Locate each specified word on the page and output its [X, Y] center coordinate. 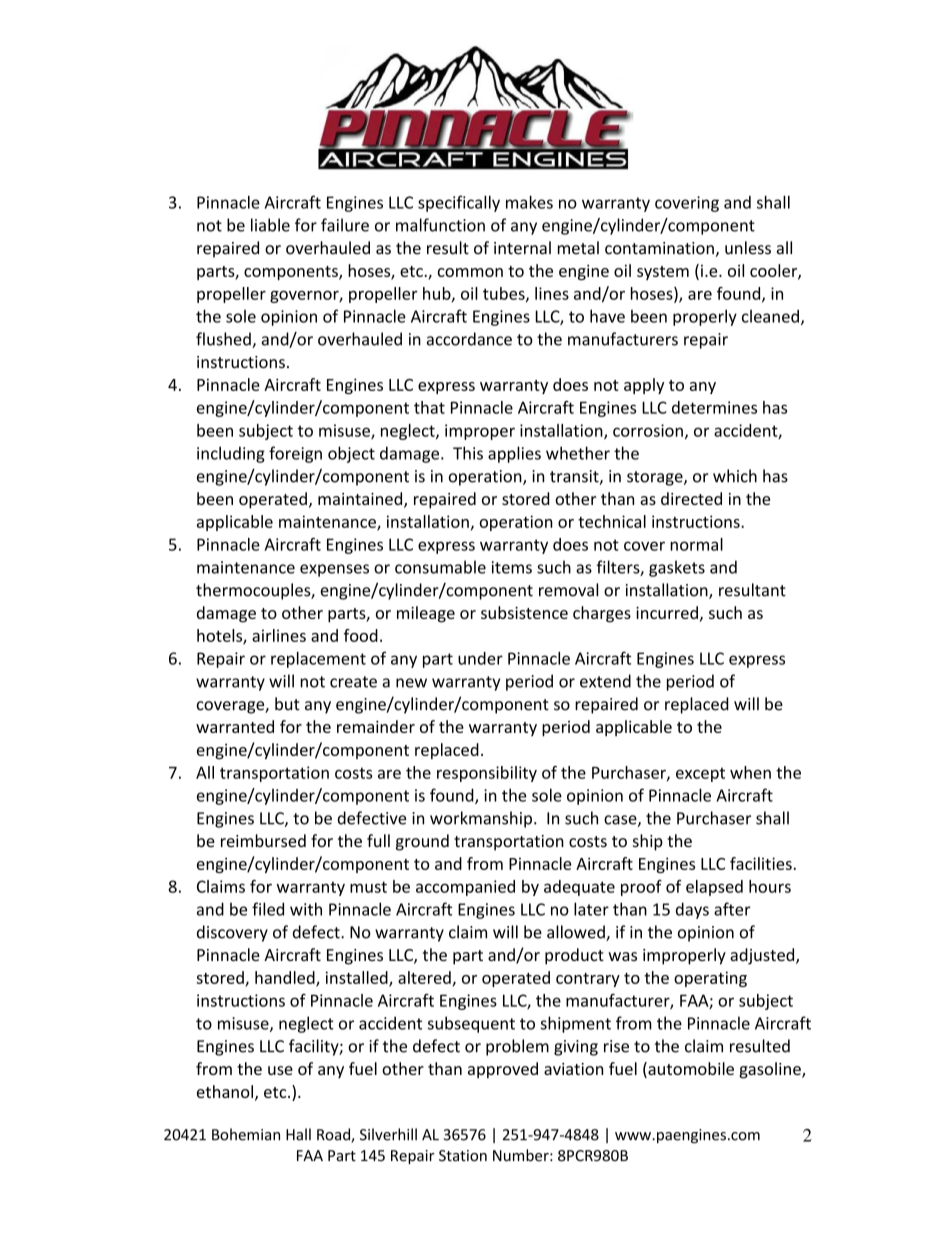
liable [270, 225]
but [287, 704]
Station [463, 1156]
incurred [667, 612]
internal [522, 248]
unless [748, 248]
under [480, 658]
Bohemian [246, 1134]
